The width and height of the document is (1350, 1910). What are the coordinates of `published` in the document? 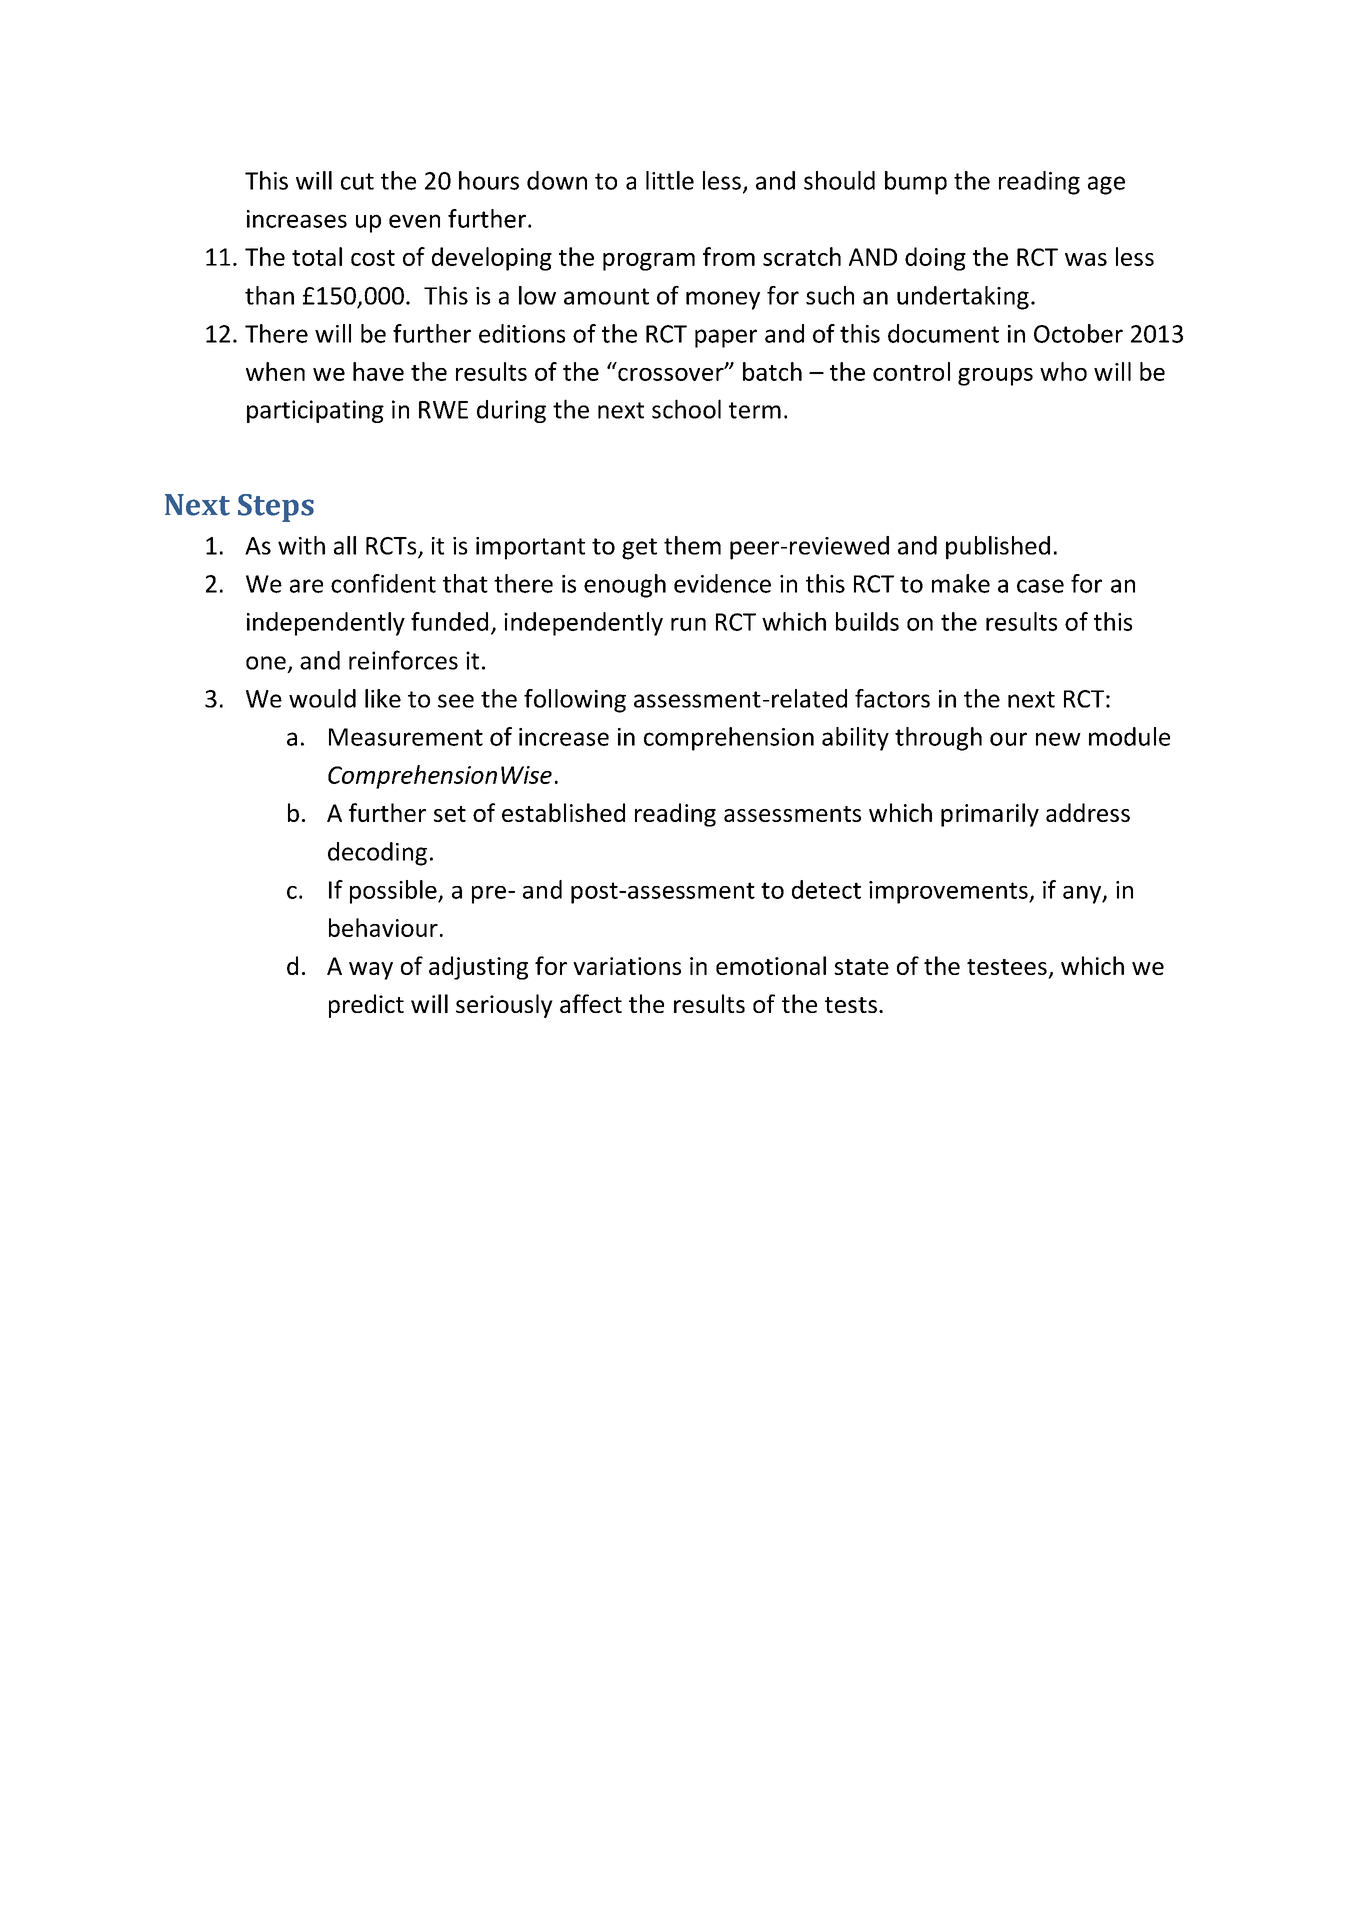 It's located at (998, 548).
